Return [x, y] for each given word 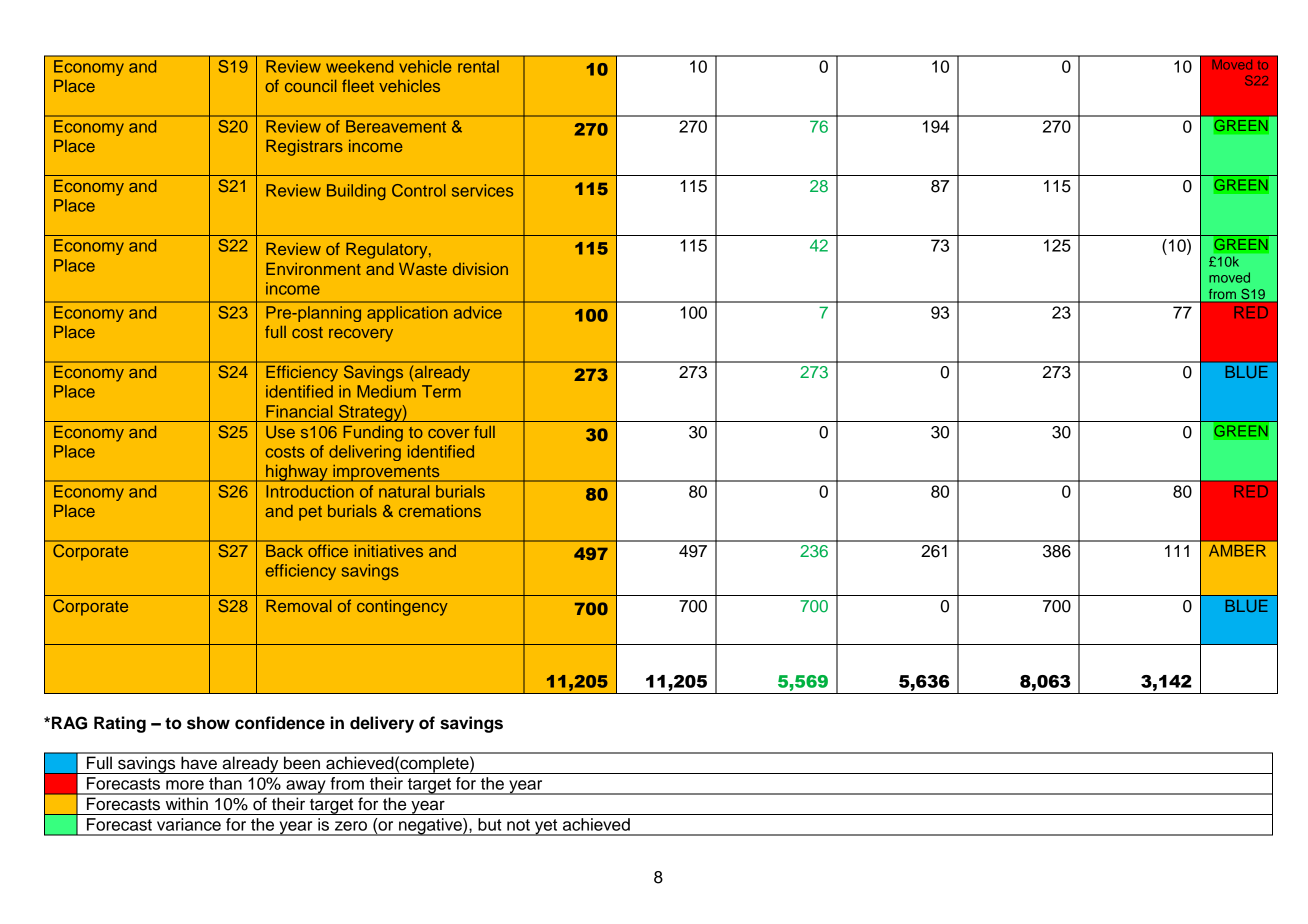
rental [478, 66]
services [482, 190]
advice [478, 312]
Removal [299, 606]
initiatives [389, 551]
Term [441, 391]
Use [280, 432]
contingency [402, 608]
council [311, 86]
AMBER [1237, 550]
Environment [313, 269]
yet [546, 827]
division [480, 269]
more [185, 785]
